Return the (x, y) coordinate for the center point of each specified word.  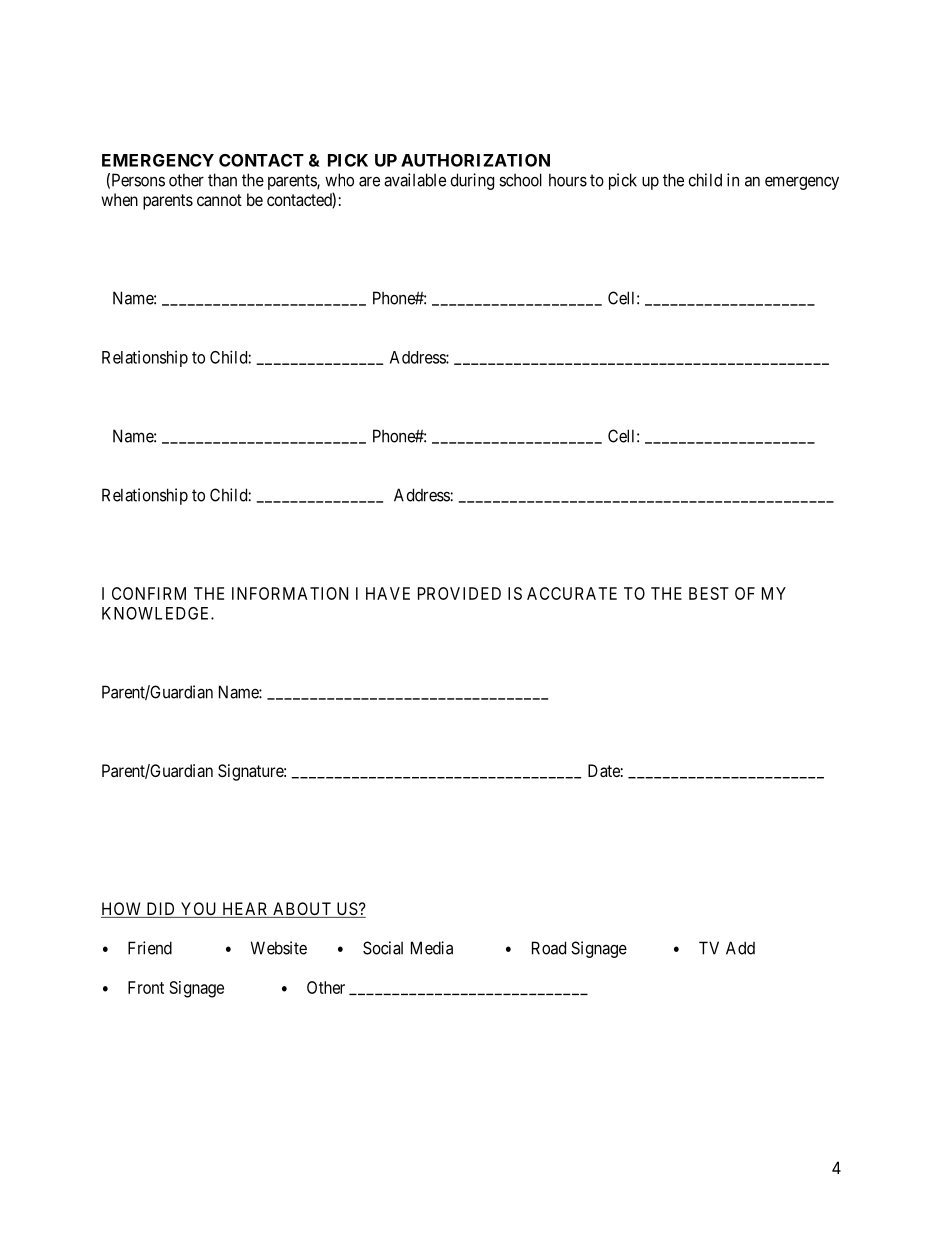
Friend (150, 948)
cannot (219, 200)
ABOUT (302, 910)
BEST (709, 593)
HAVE (388, 593)
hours (568, 180)
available (415, 180)
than (222, 180)
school (520, 180)
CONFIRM (149, 593)
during (472, 181)
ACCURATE (572, 593)
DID (160, 908)
